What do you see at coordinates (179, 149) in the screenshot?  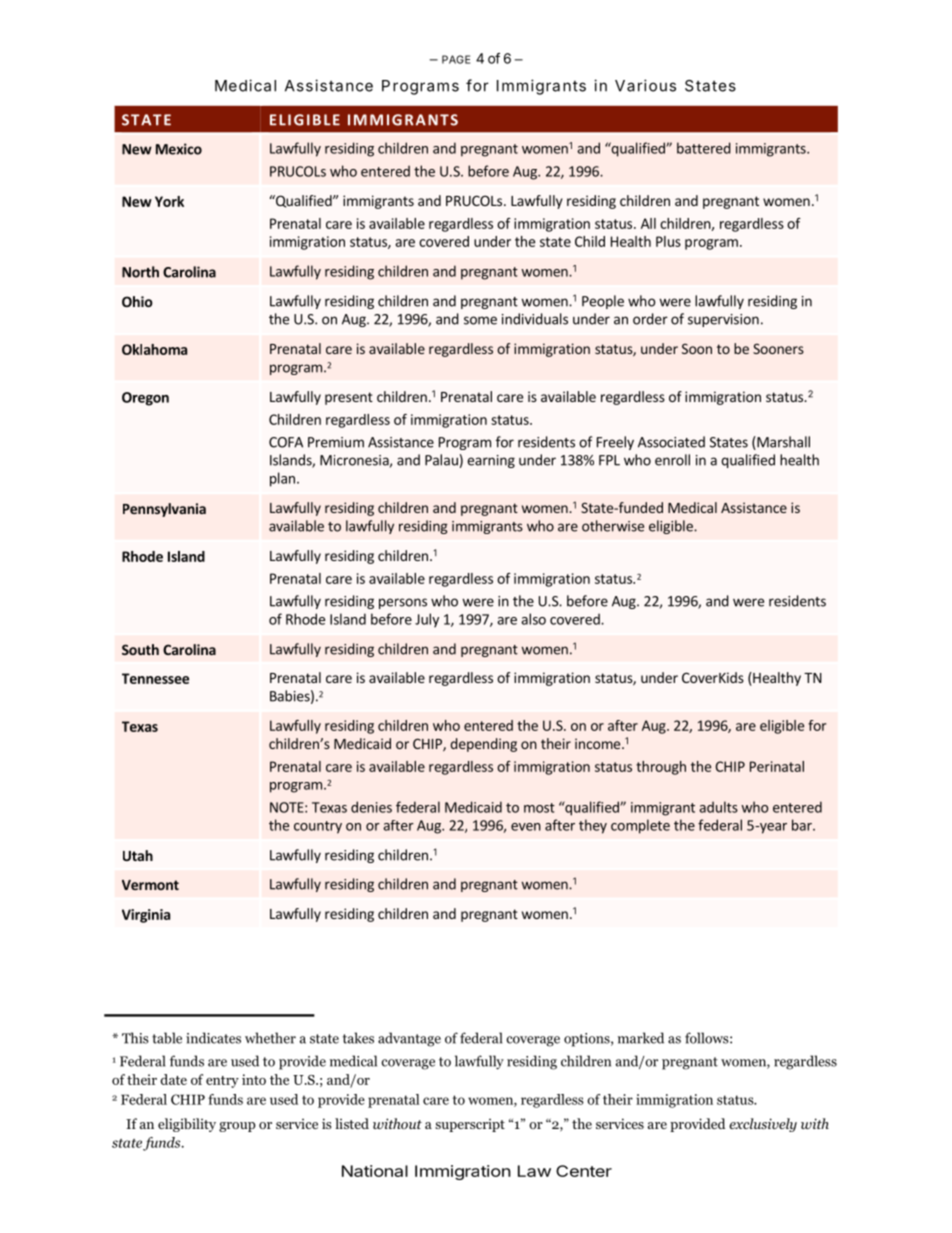 I see `Mexico` at bounding box center [179, 149].
